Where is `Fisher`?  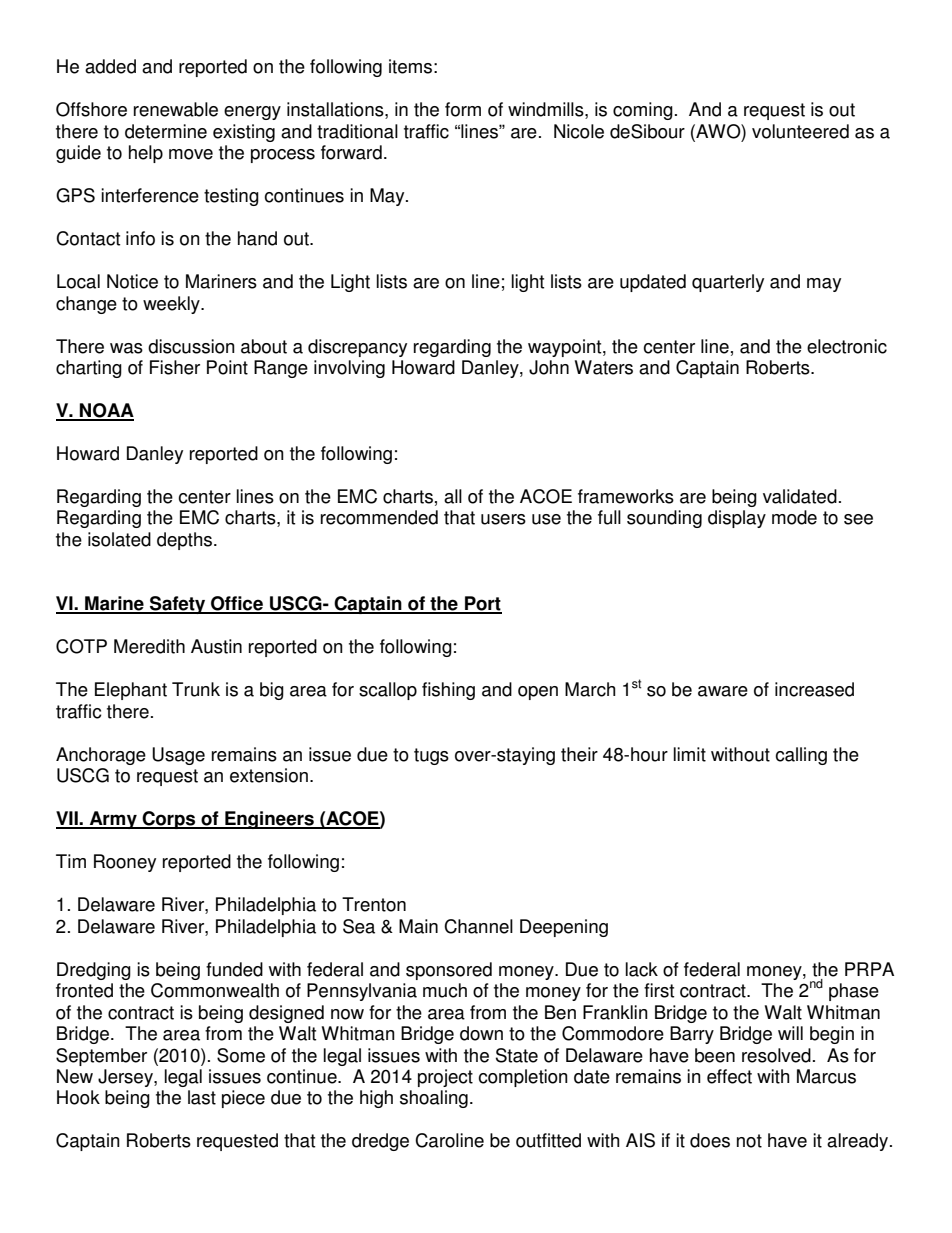 Fisher is located at coordinates (175, 367).
